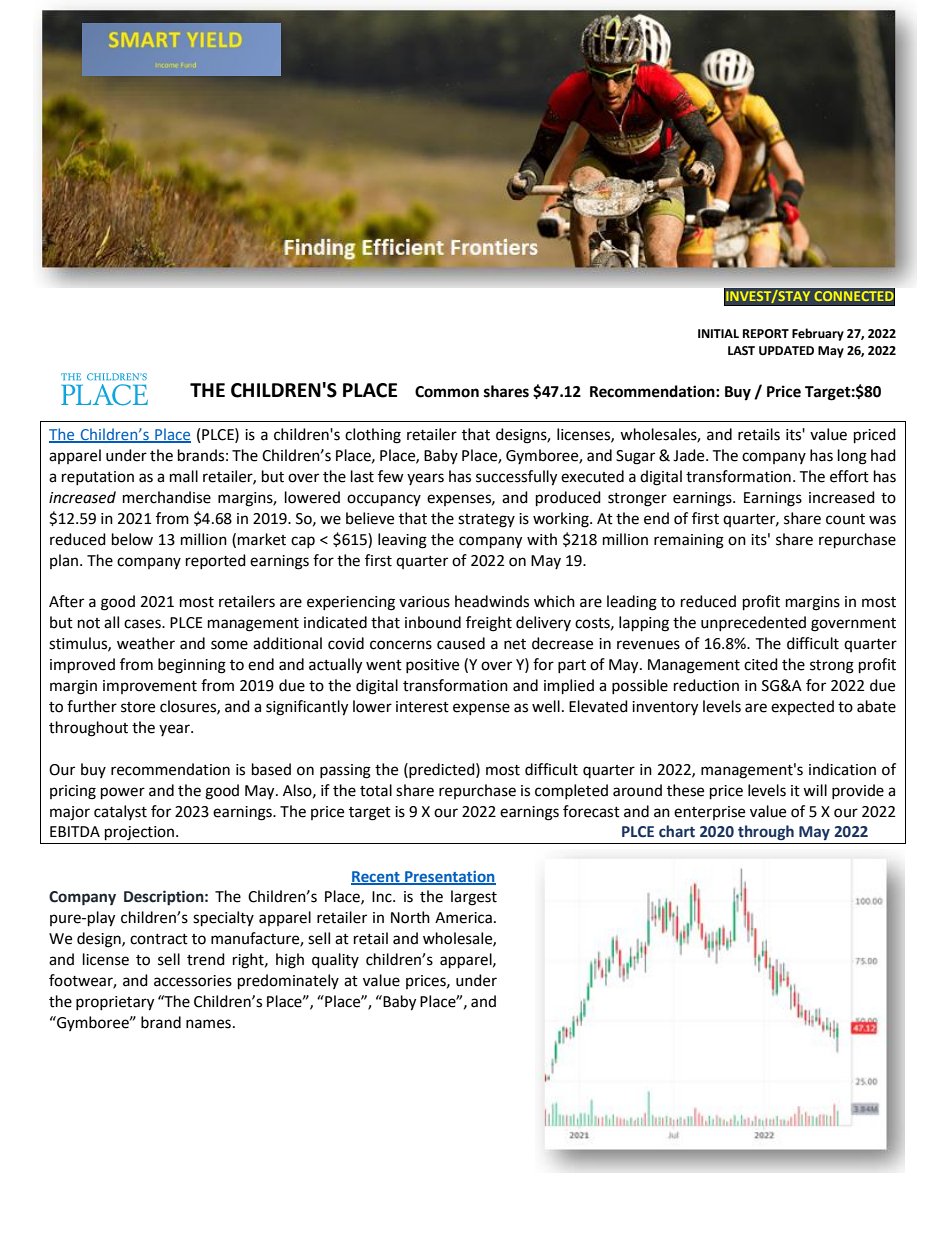  Describe the element at coordinates (689, 541) in the screenshot. I see `remaining` at that location.
